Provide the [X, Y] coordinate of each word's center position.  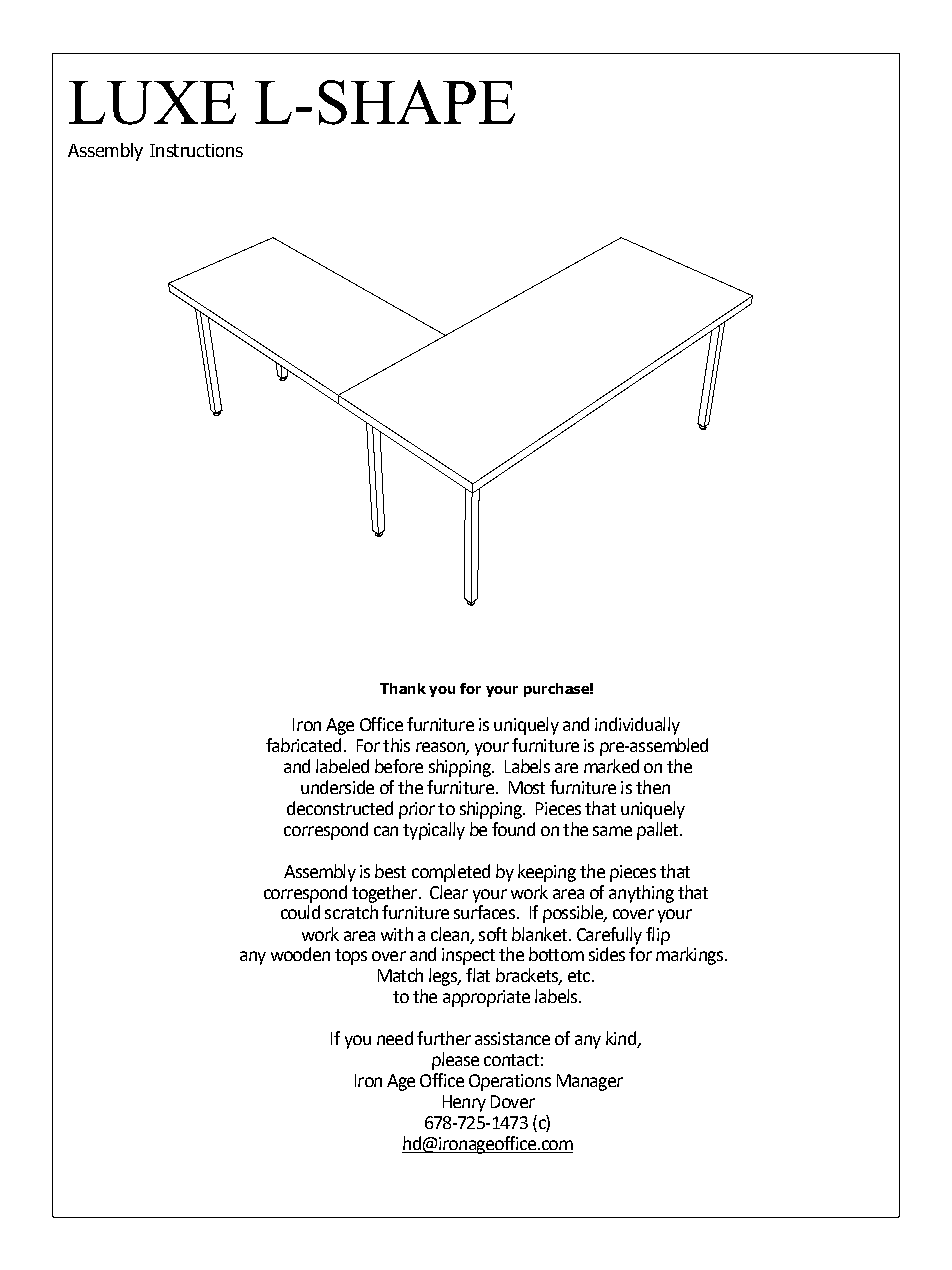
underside [337, 787]
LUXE [152, 103]
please [455, 1061]
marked [611, 766]
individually [637, 726]
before [399, 766]
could [300, 912]
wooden [300, 954]
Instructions [196, 150]
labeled [342, 766]
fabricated [303, 745]
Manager [590, 1082]
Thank [403, 688]
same [612, 831]
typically [434, 831]
